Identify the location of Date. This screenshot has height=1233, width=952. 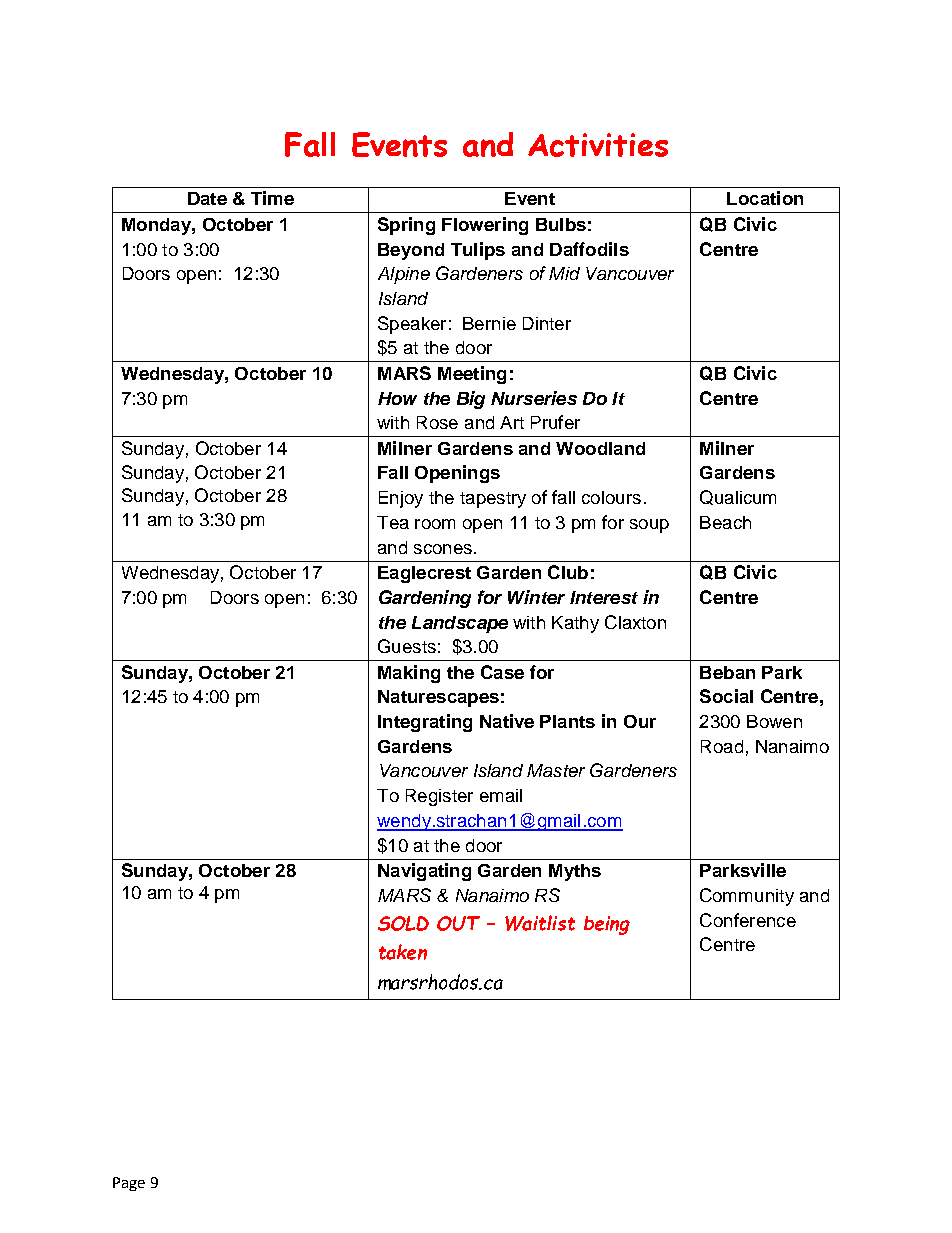
(207, 198).
